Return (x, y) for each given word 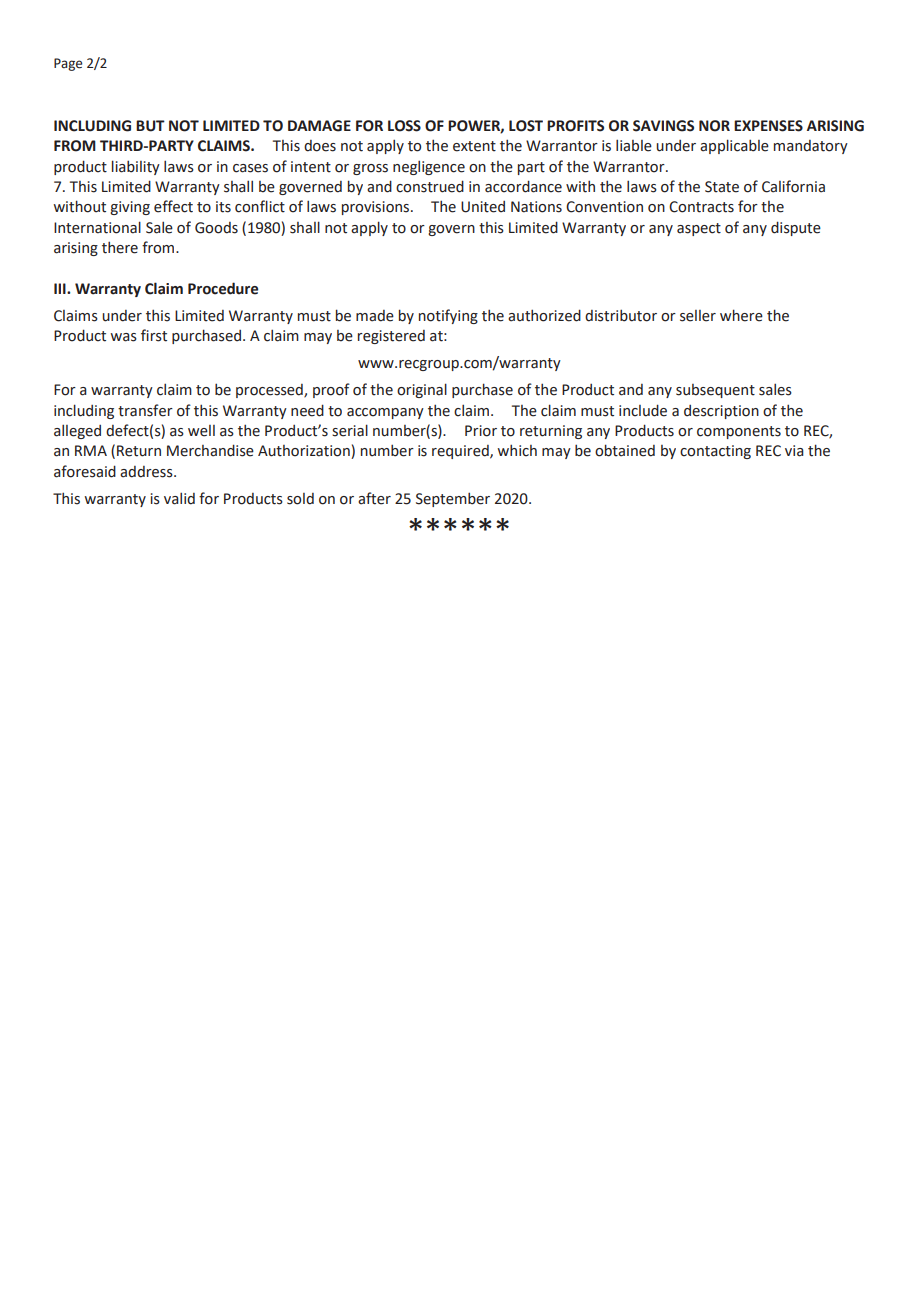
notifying (448, 316)
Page (68, 64)
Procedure (223, 288)
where (741, 315)
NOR (714, 126)
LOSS (404, 126)
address (147, 472)
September (453, 499)
